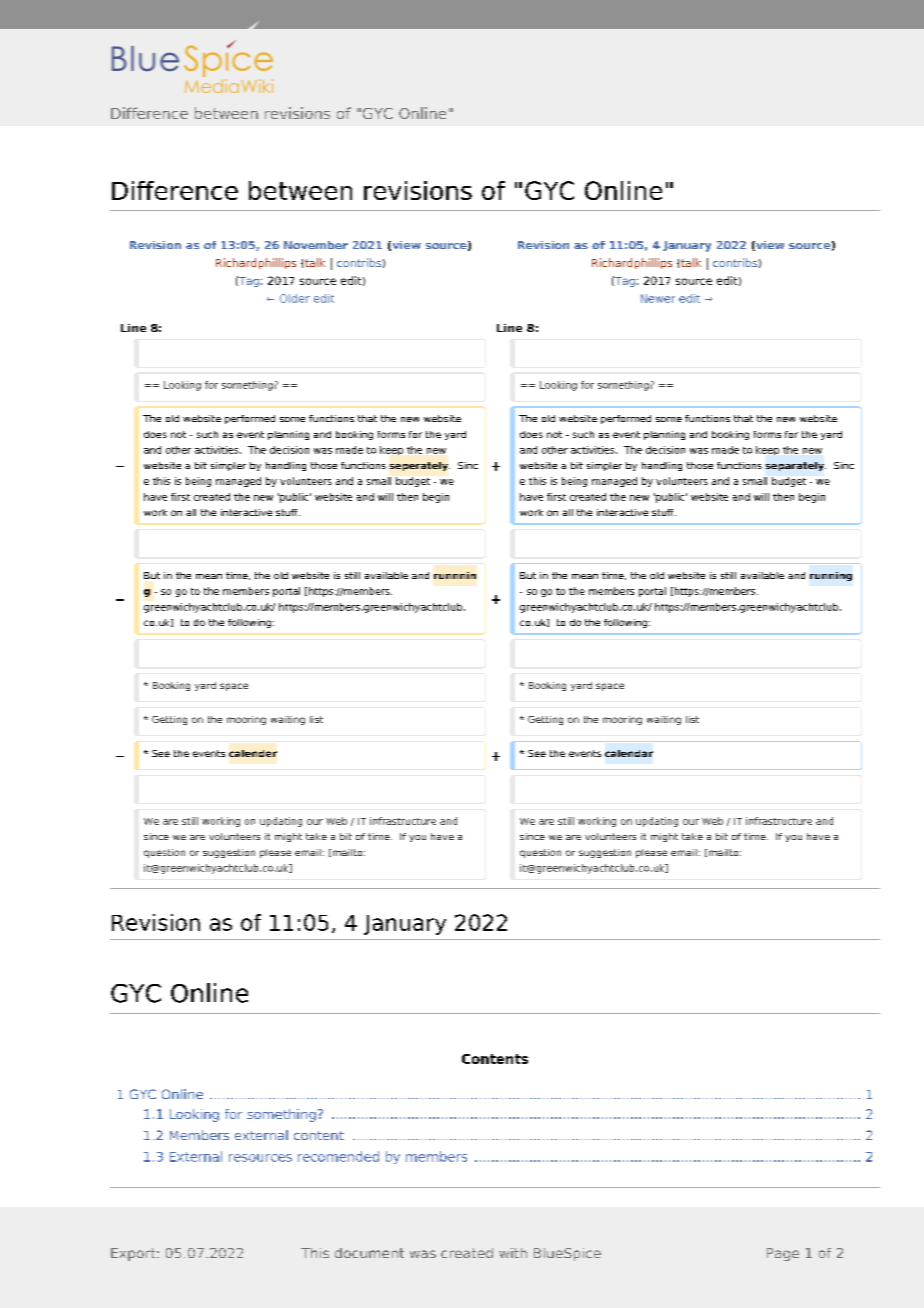 Image resolution: width=924 pixels, height=1308 pixels. I want to click on Newer, so click(658, 298).
